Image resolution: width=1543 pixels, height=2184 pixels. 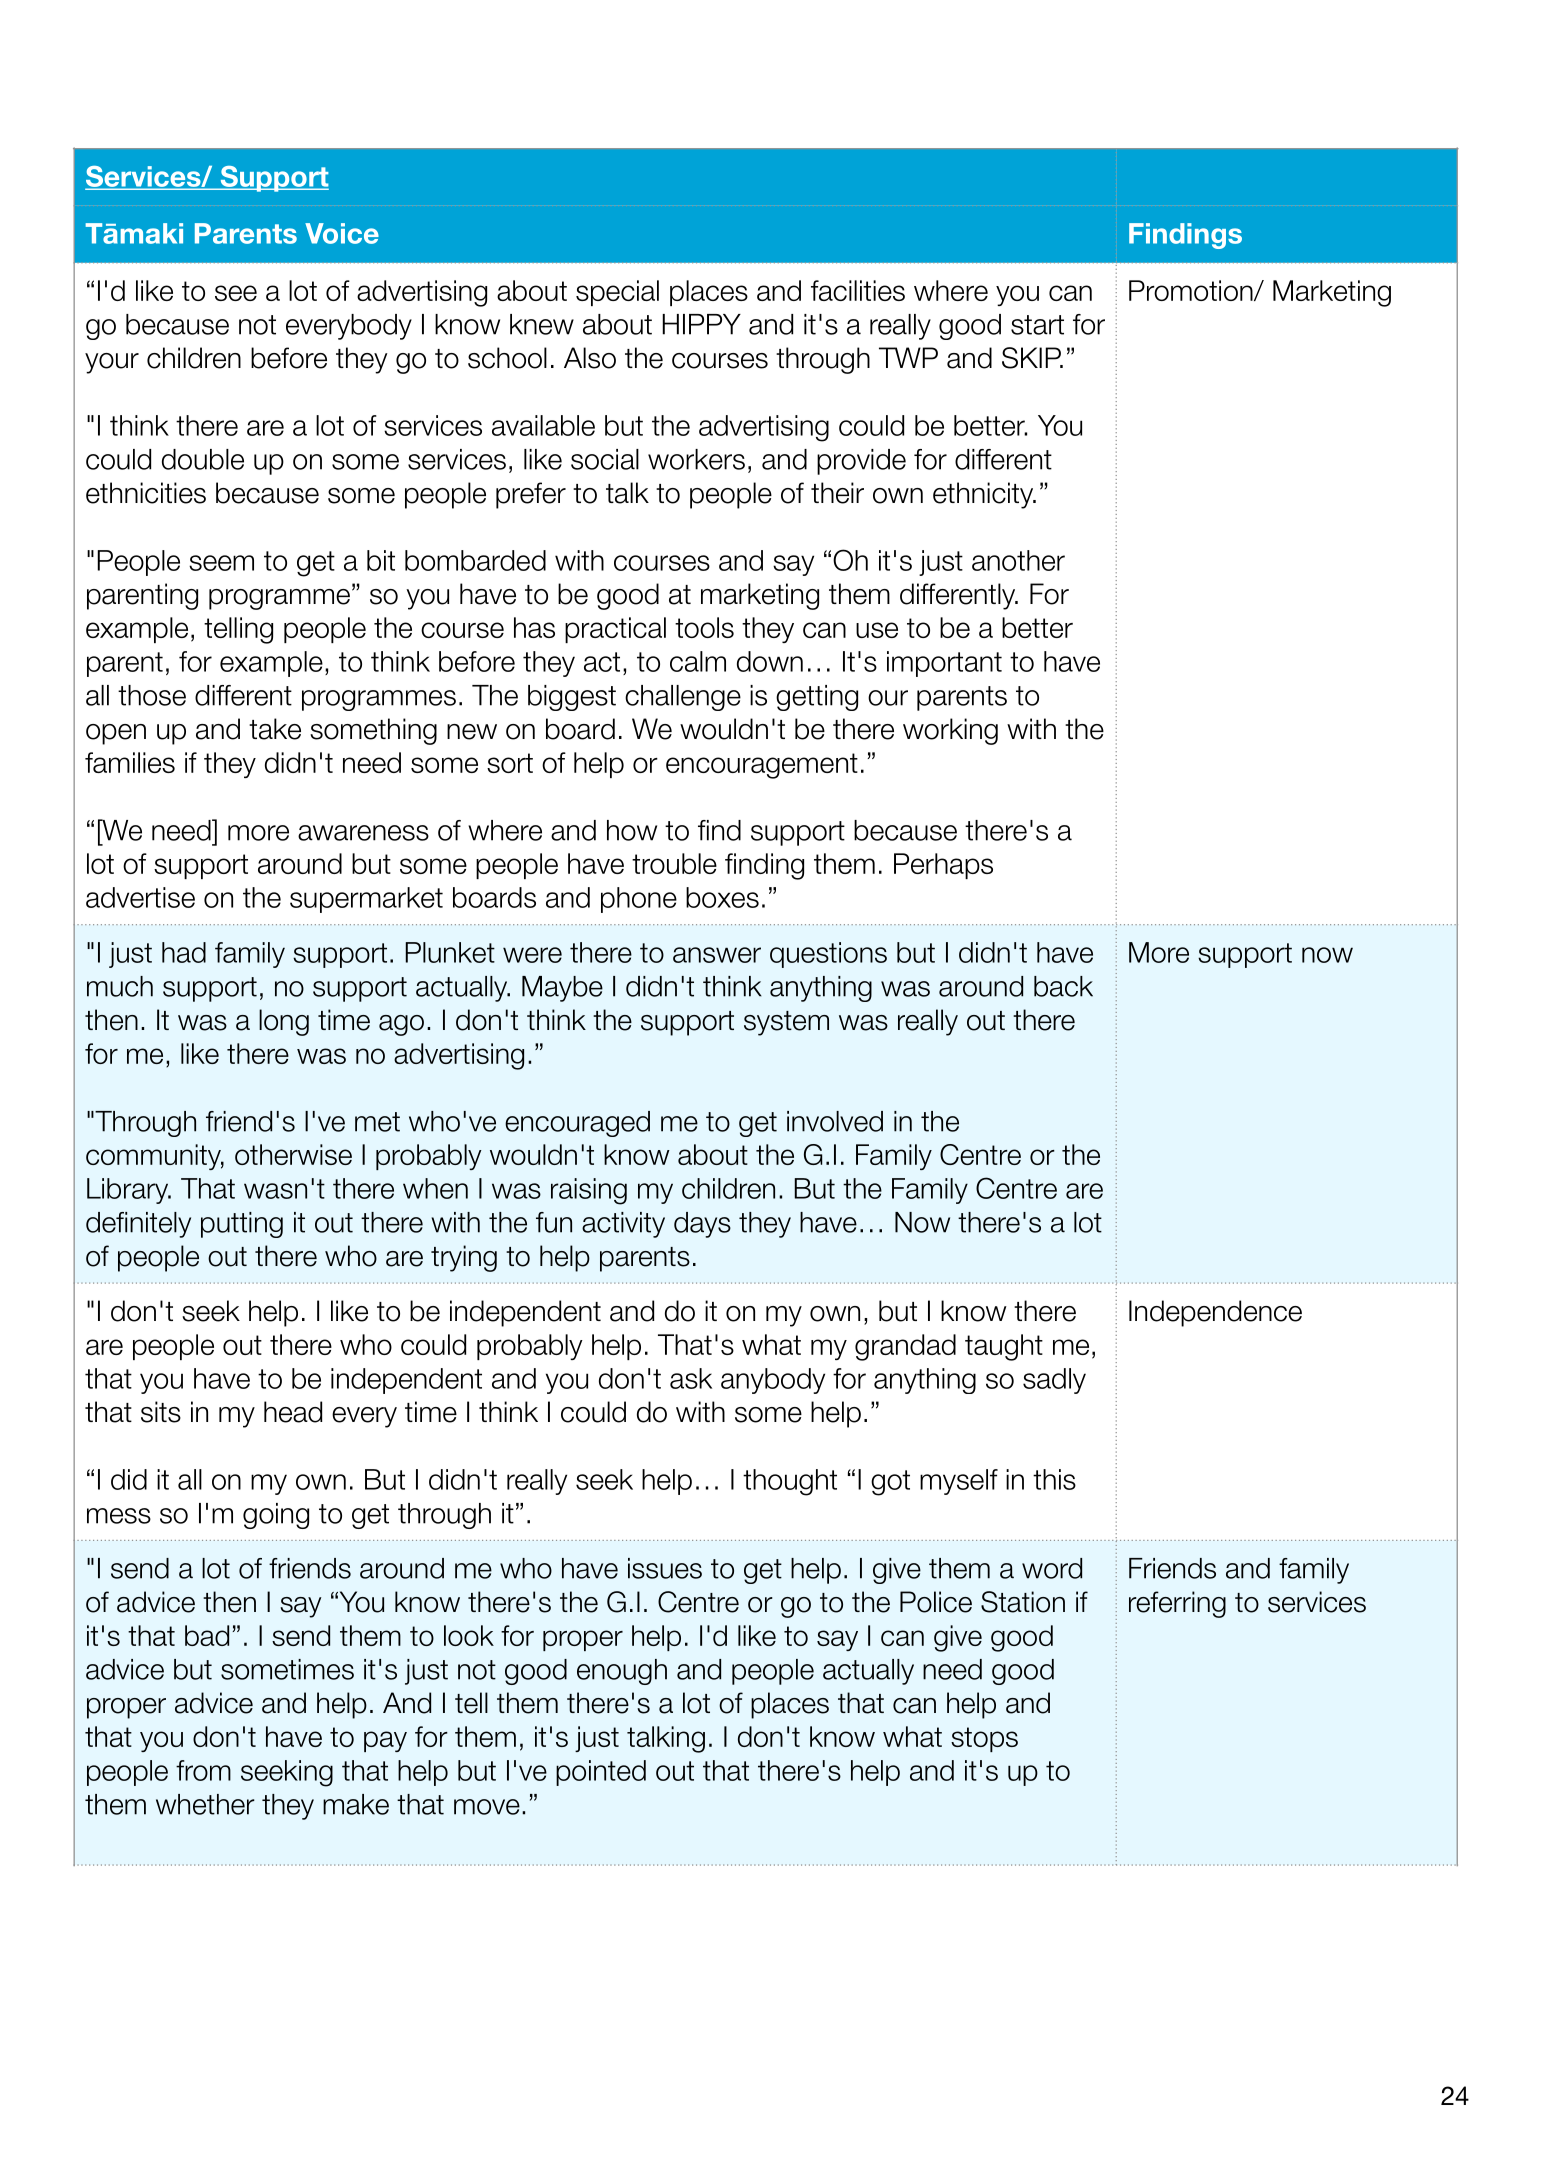 I want to click on Voice, so click(x=342, y=233).
